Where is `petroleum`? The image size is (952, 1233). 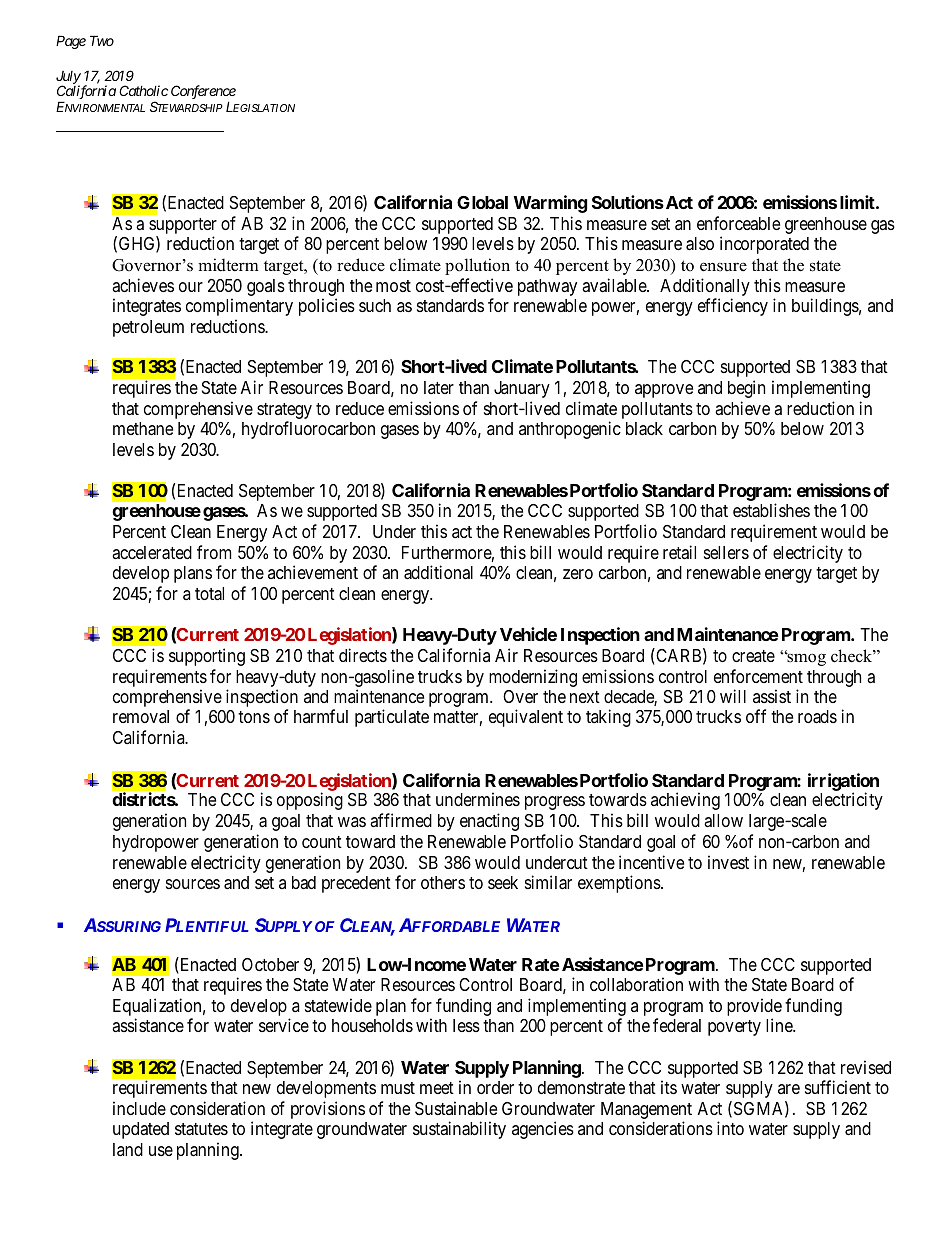 petroleum is located at coordinates (148, 328).
